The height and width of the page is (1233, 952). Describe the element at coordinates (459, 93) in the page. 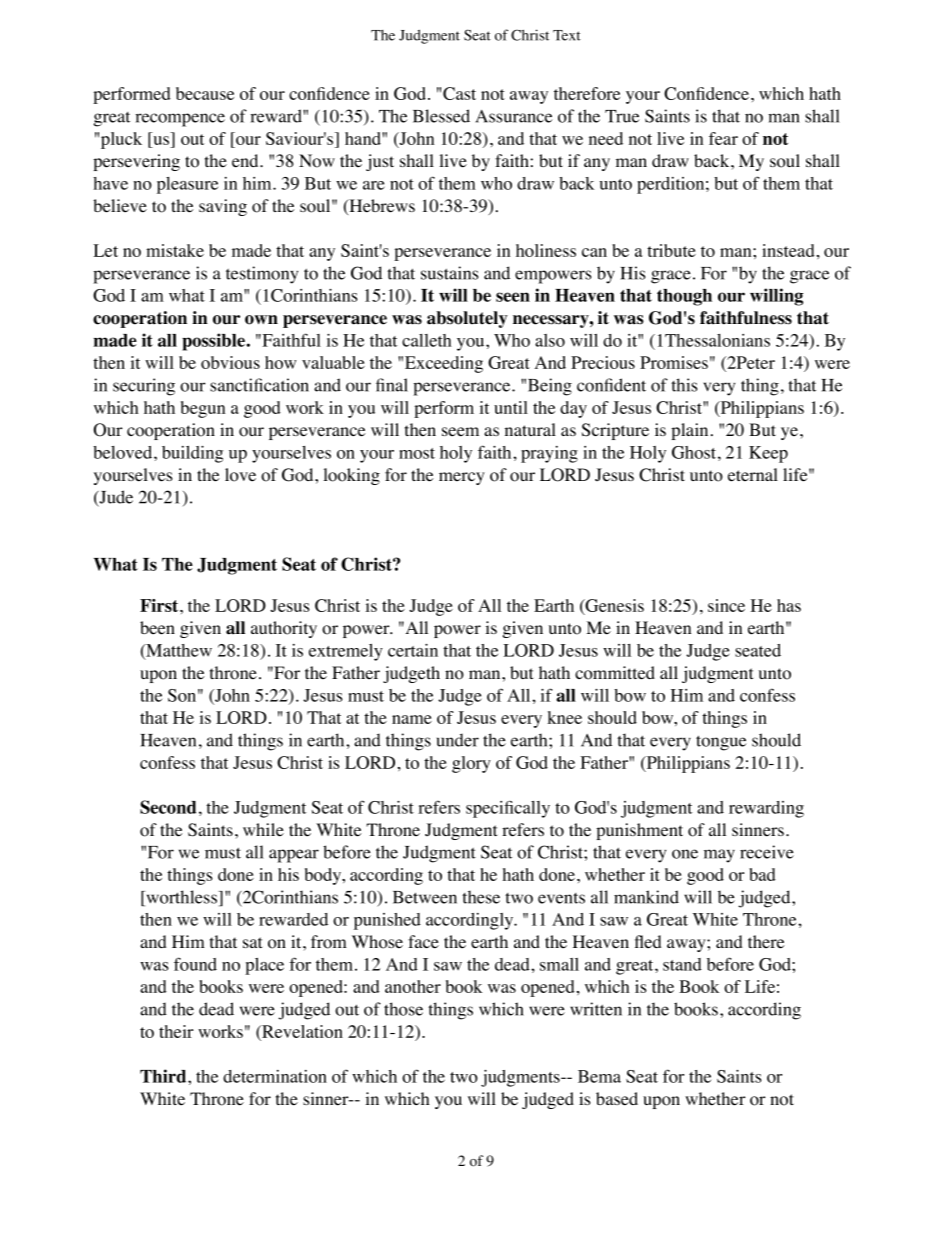

I see `Cast` at that location.
